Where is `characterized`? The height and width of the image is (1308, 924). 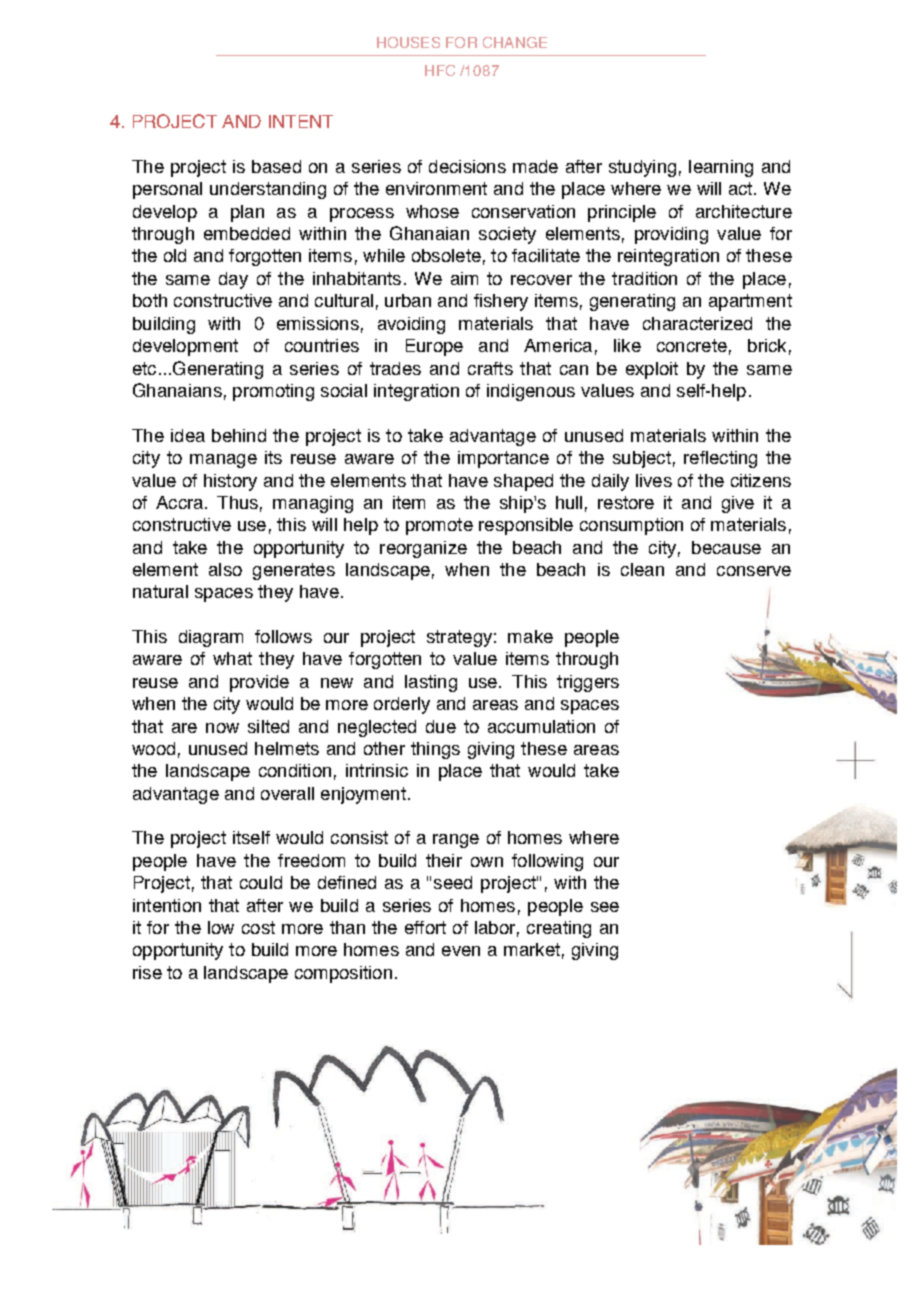
characterized is located at coordinates (697, 323).
